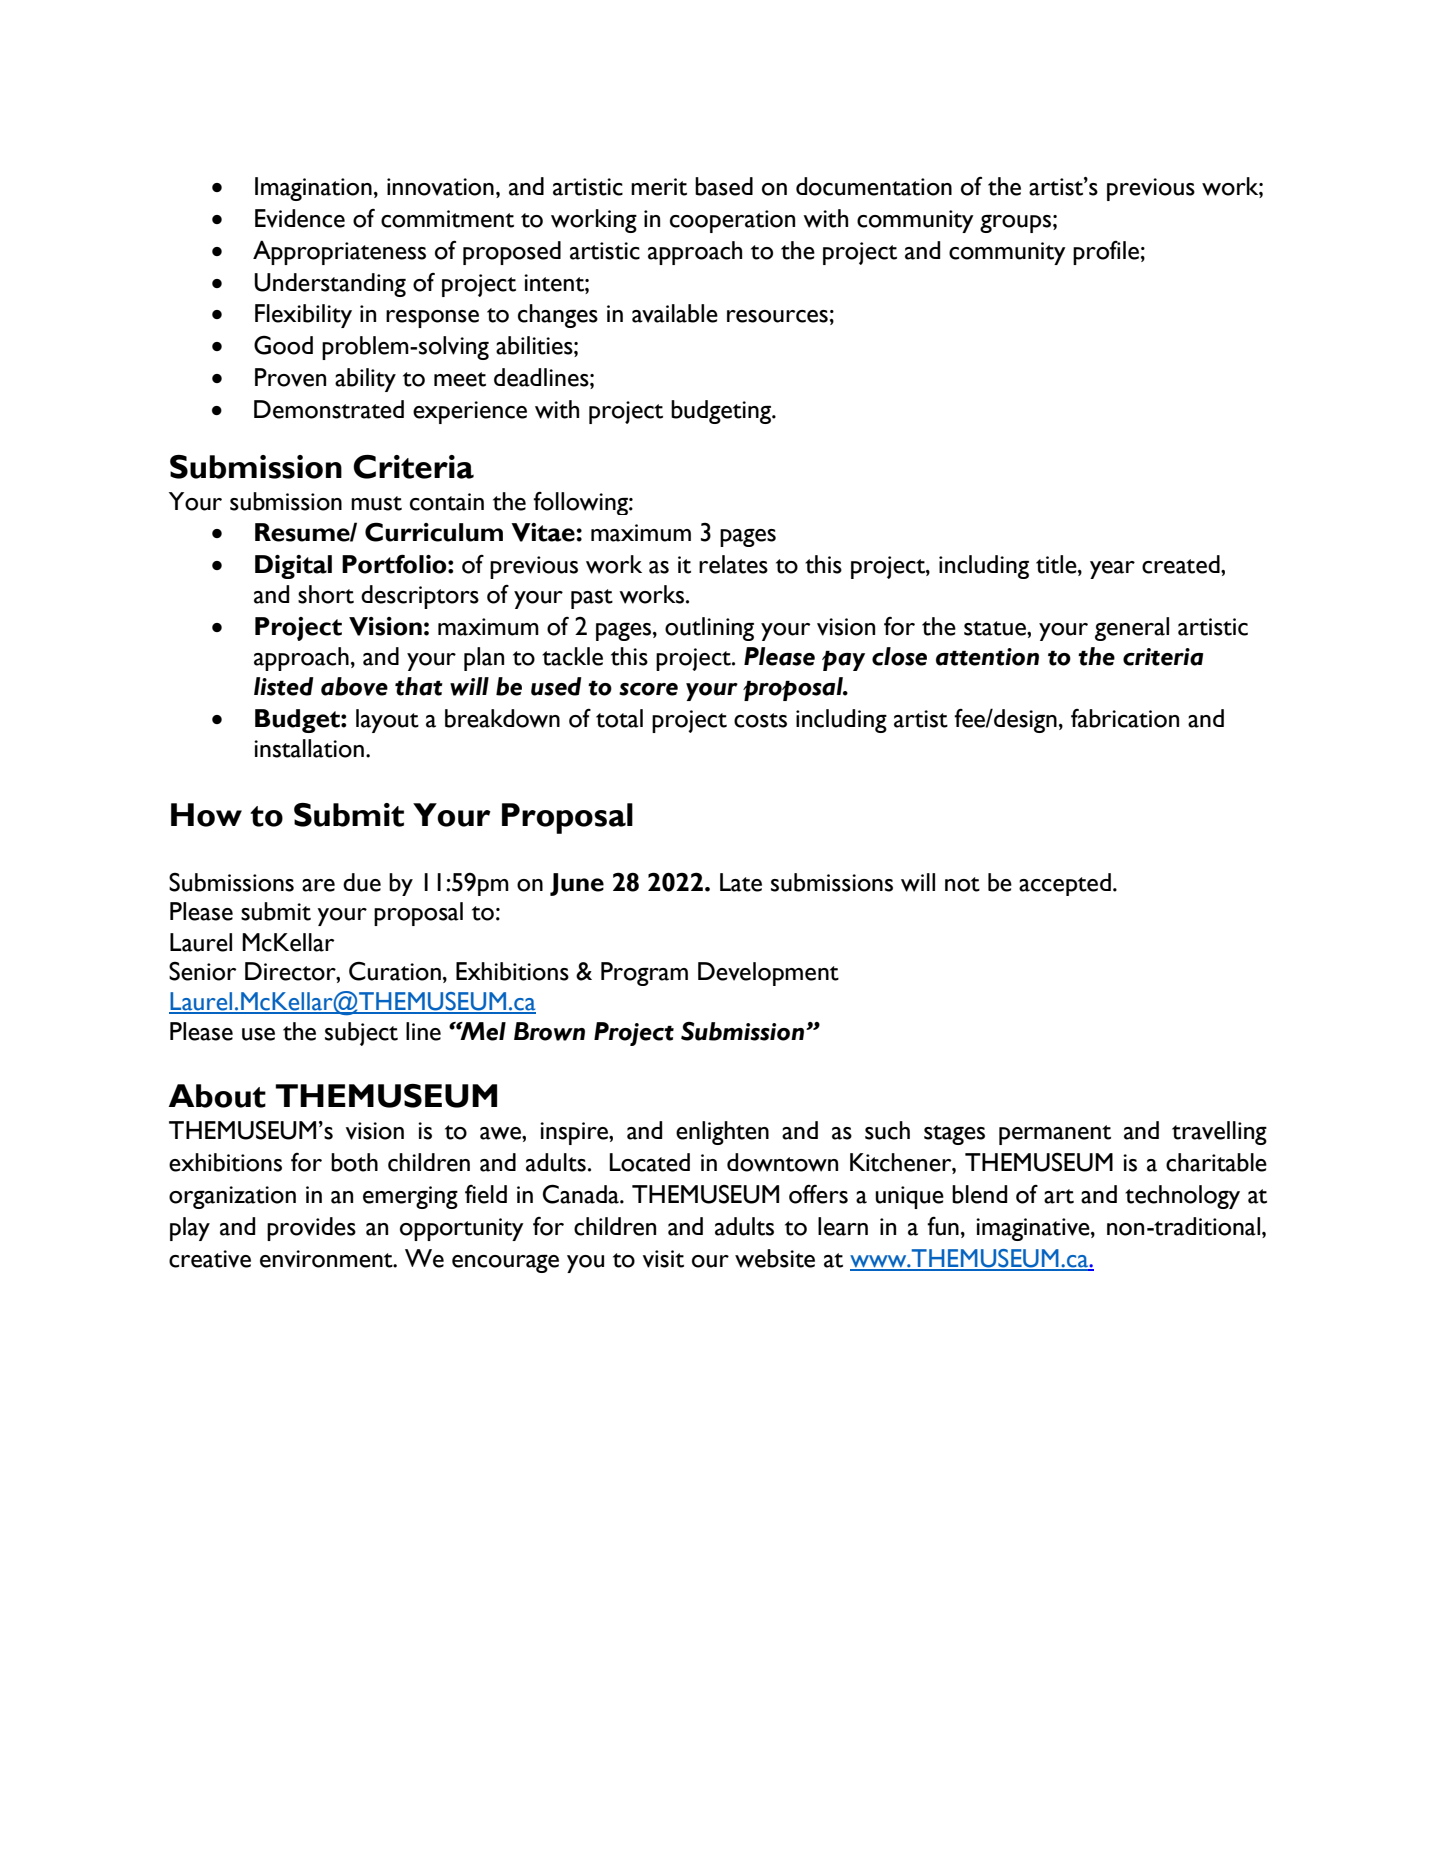 The height and width of the page is (1858, 1436). Describe the element at coordinates (644, 974) in the page. I see `Program` at that location.
